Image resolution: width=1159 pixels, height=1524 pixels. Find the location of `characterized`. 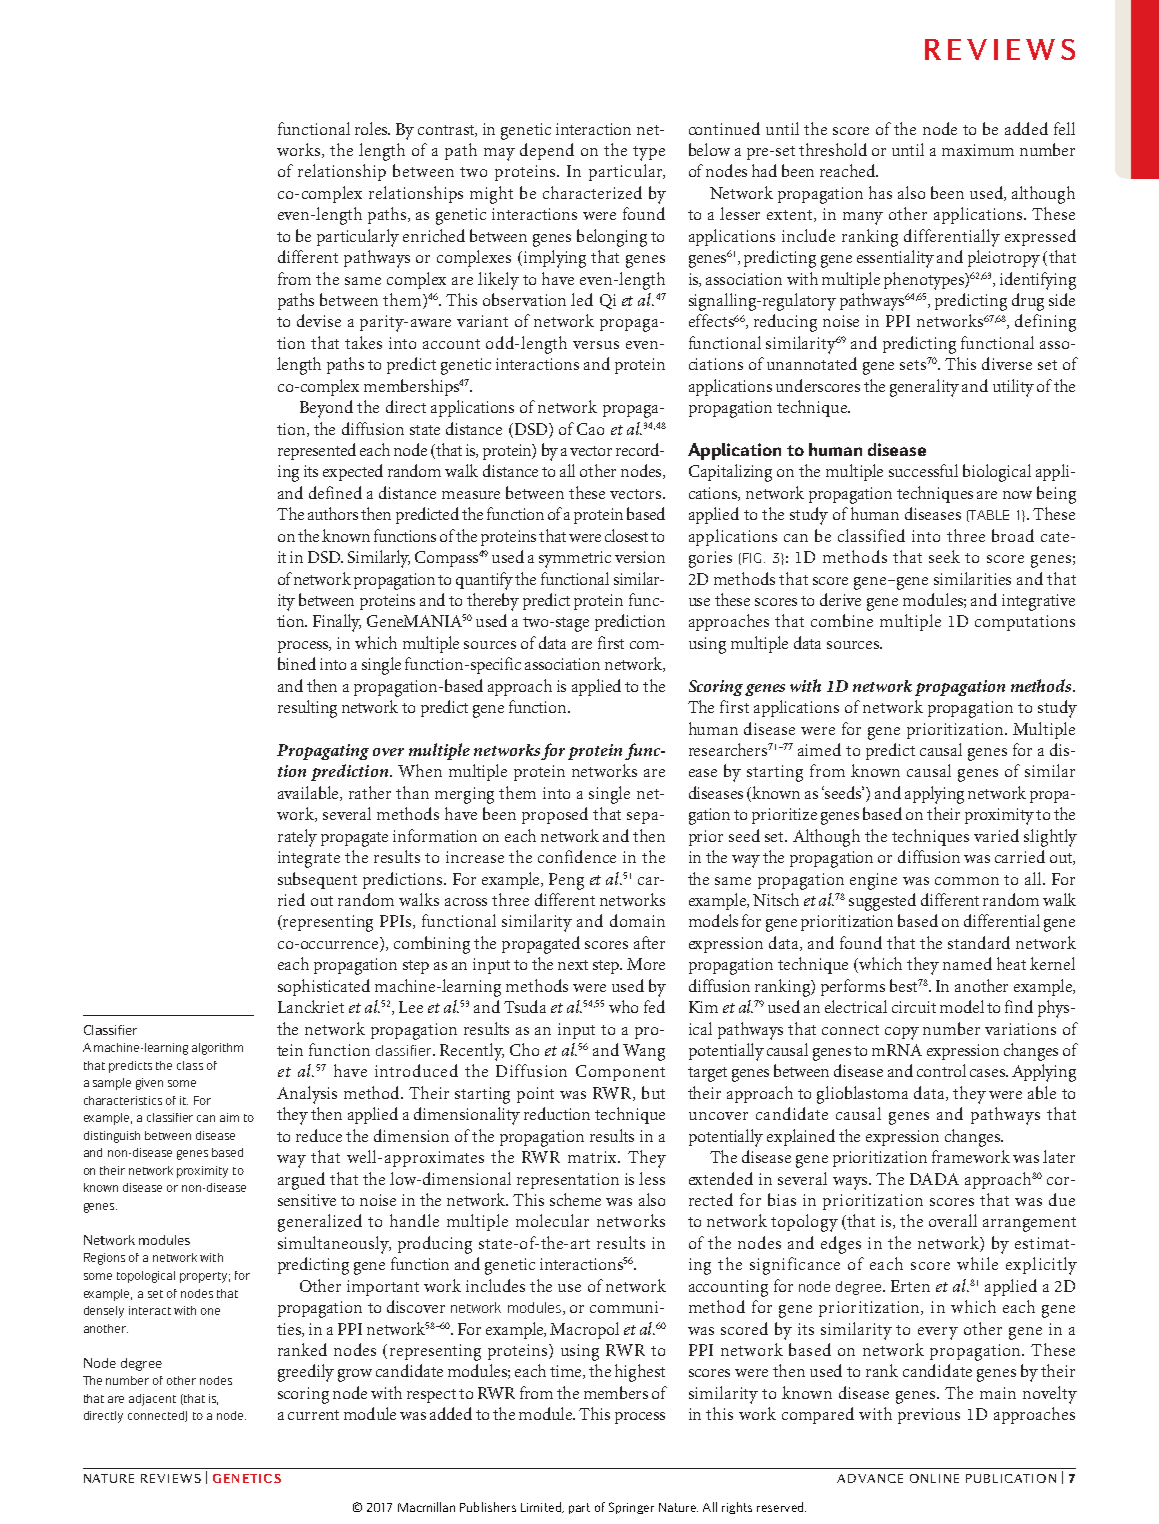

characterized is located at coordinates (592, 192).
